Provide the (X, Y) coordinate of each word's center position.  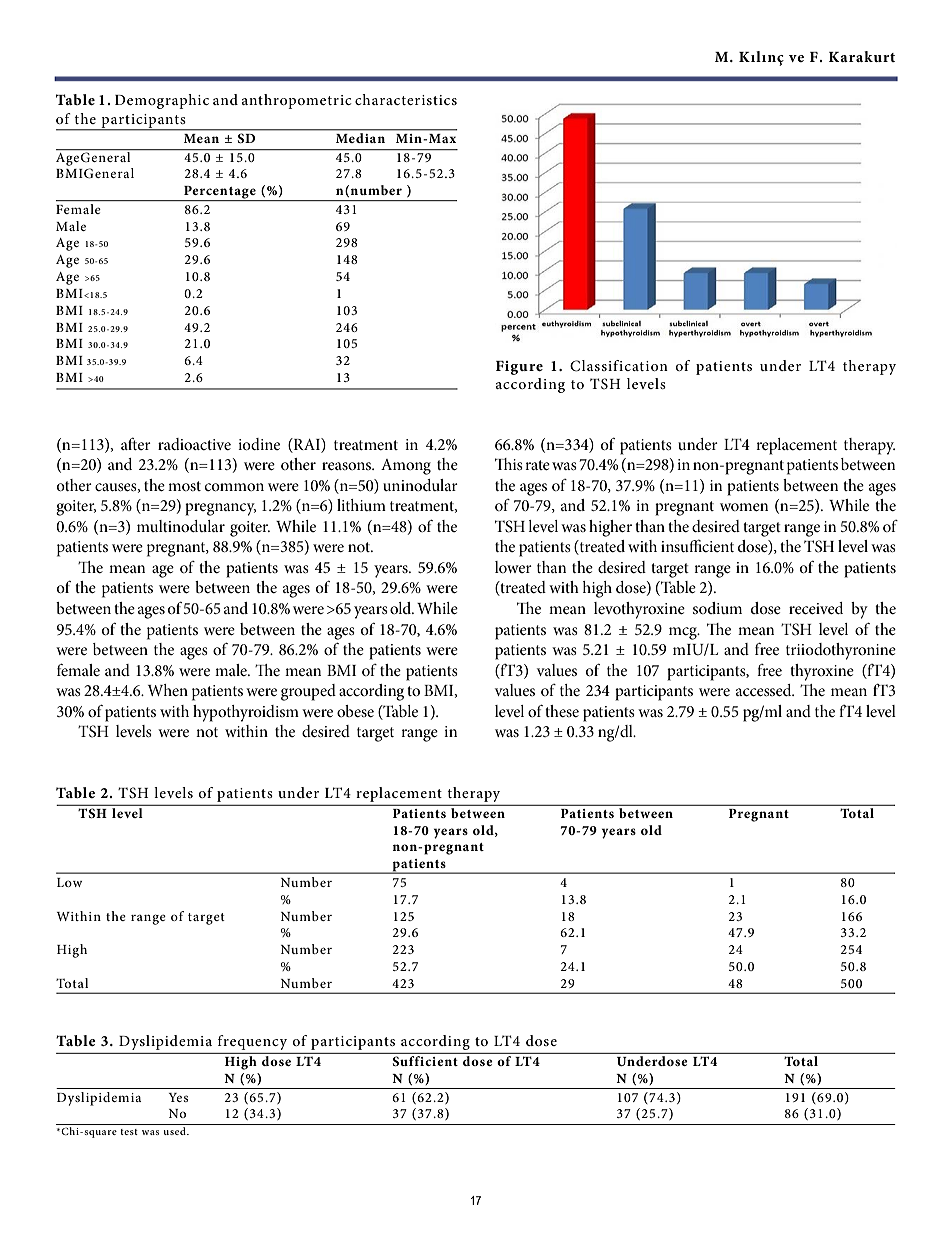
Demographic (162, 101)
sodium (717, 608)
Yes (178, 1097)
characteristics (406, 99)
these (562, 711)
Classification (619, 366)
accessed (765, 690)
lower (513, 567)
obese (355, 711)
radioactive (194, 444)
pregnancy (220, 509)
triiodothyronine (841, 651)
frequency (252, 1042)
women (744, 507)
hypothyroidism (246, 713)
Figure (519, 368)
